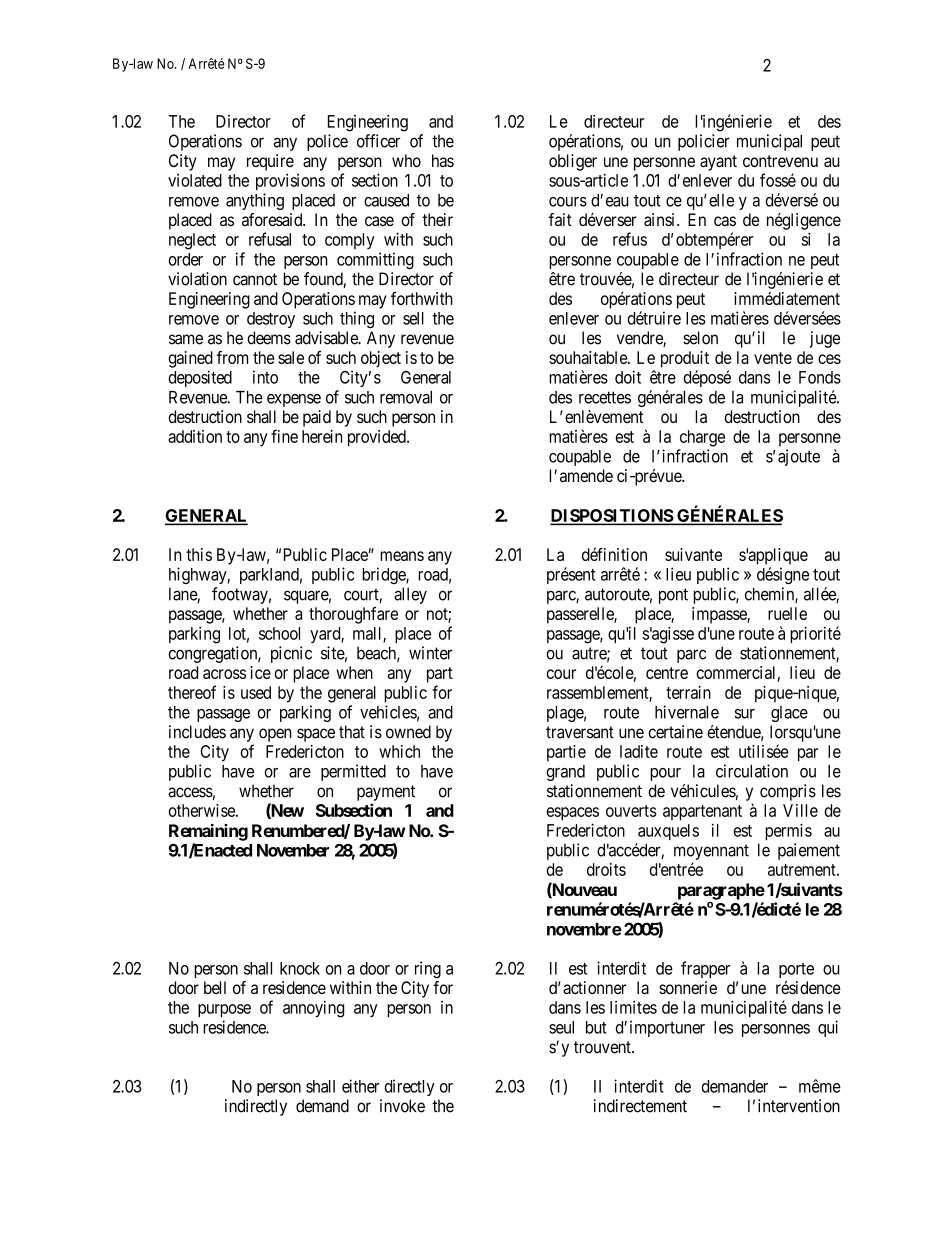  What do you see at coordinates (270, 162) in the page?
I see `require` at bounding box center [270, 162].
